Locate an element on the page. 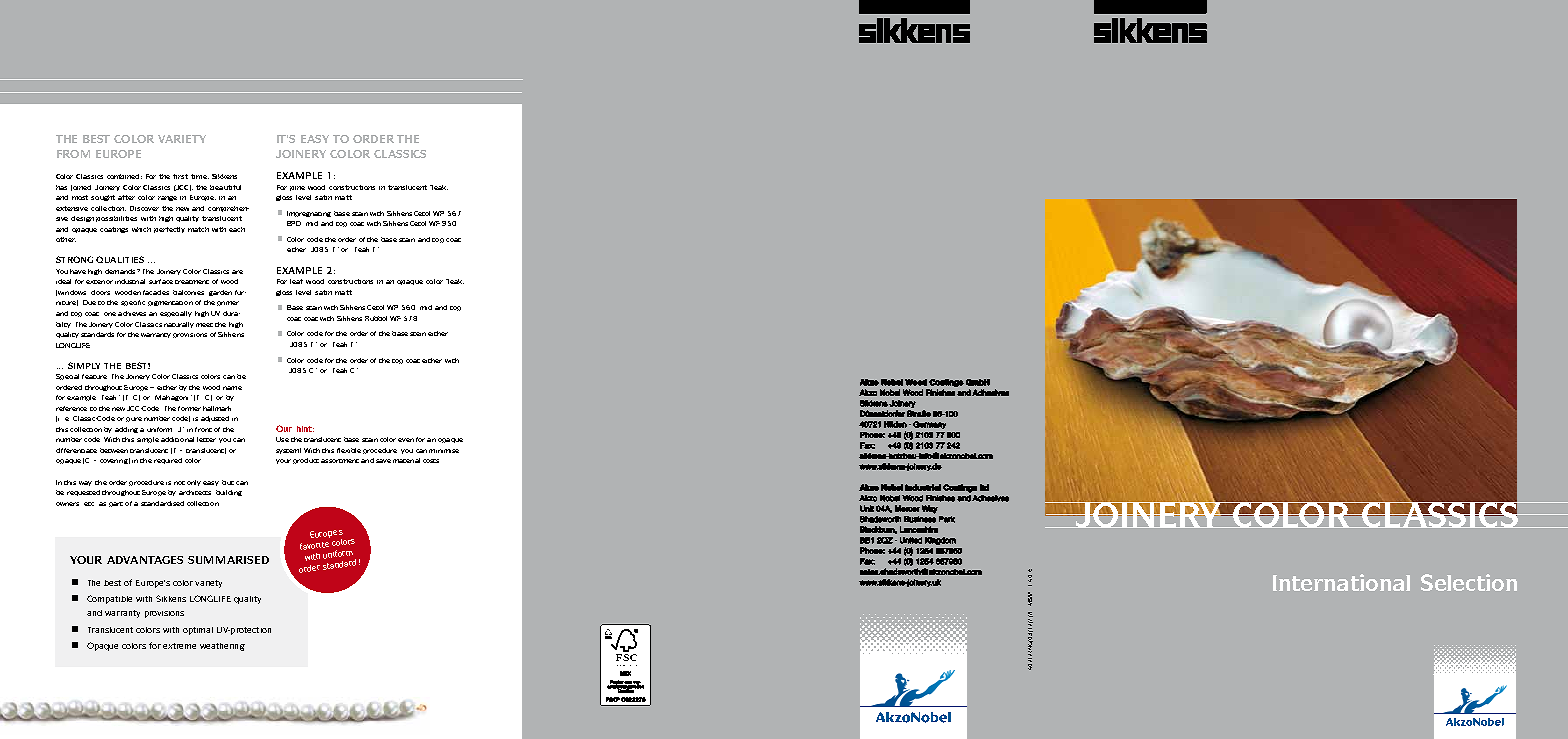 The width and height of the image is (1568, 739). even is located at coordinates (406, 440).
